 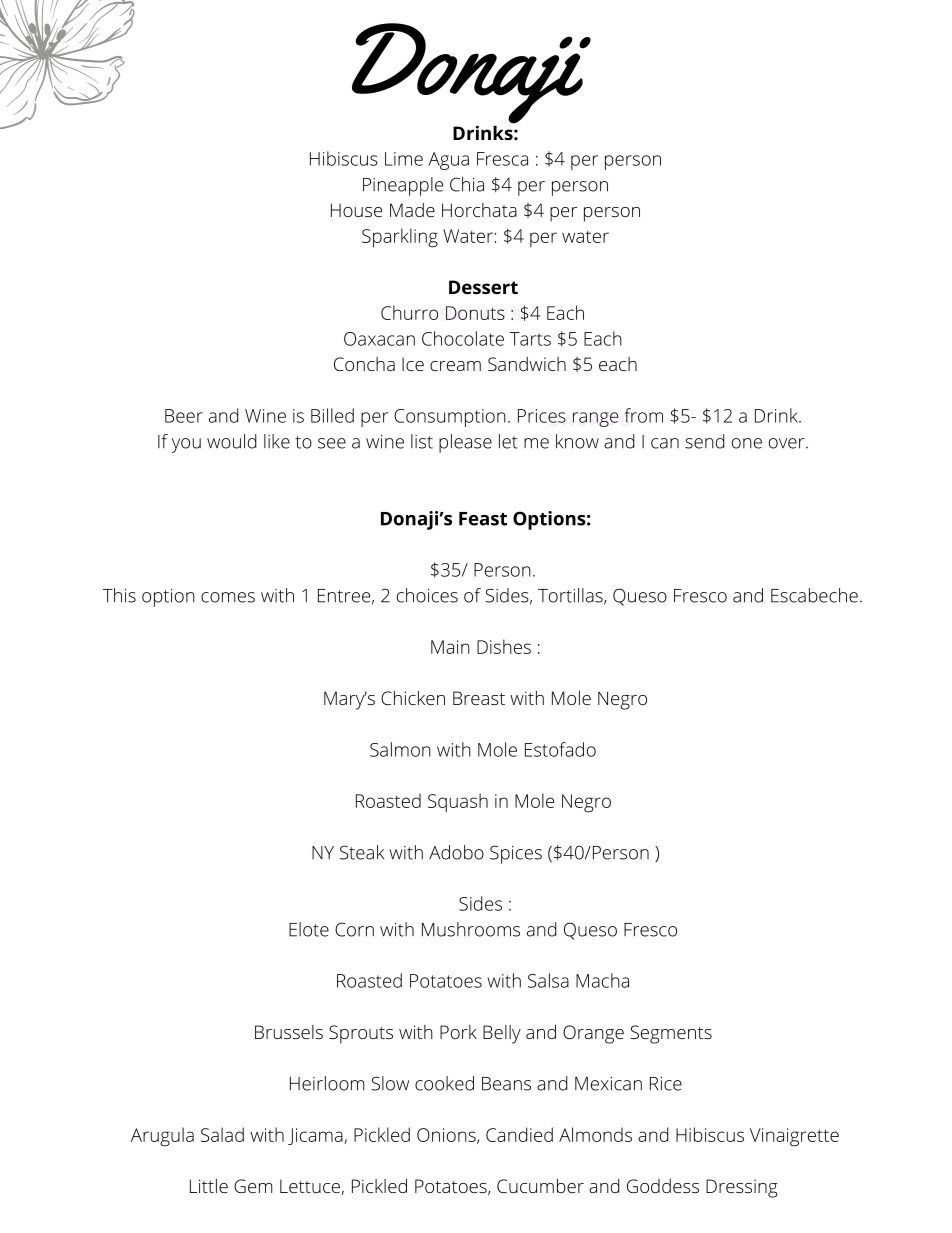 I want to click on Tortillas, so click(x=570, y=595).
